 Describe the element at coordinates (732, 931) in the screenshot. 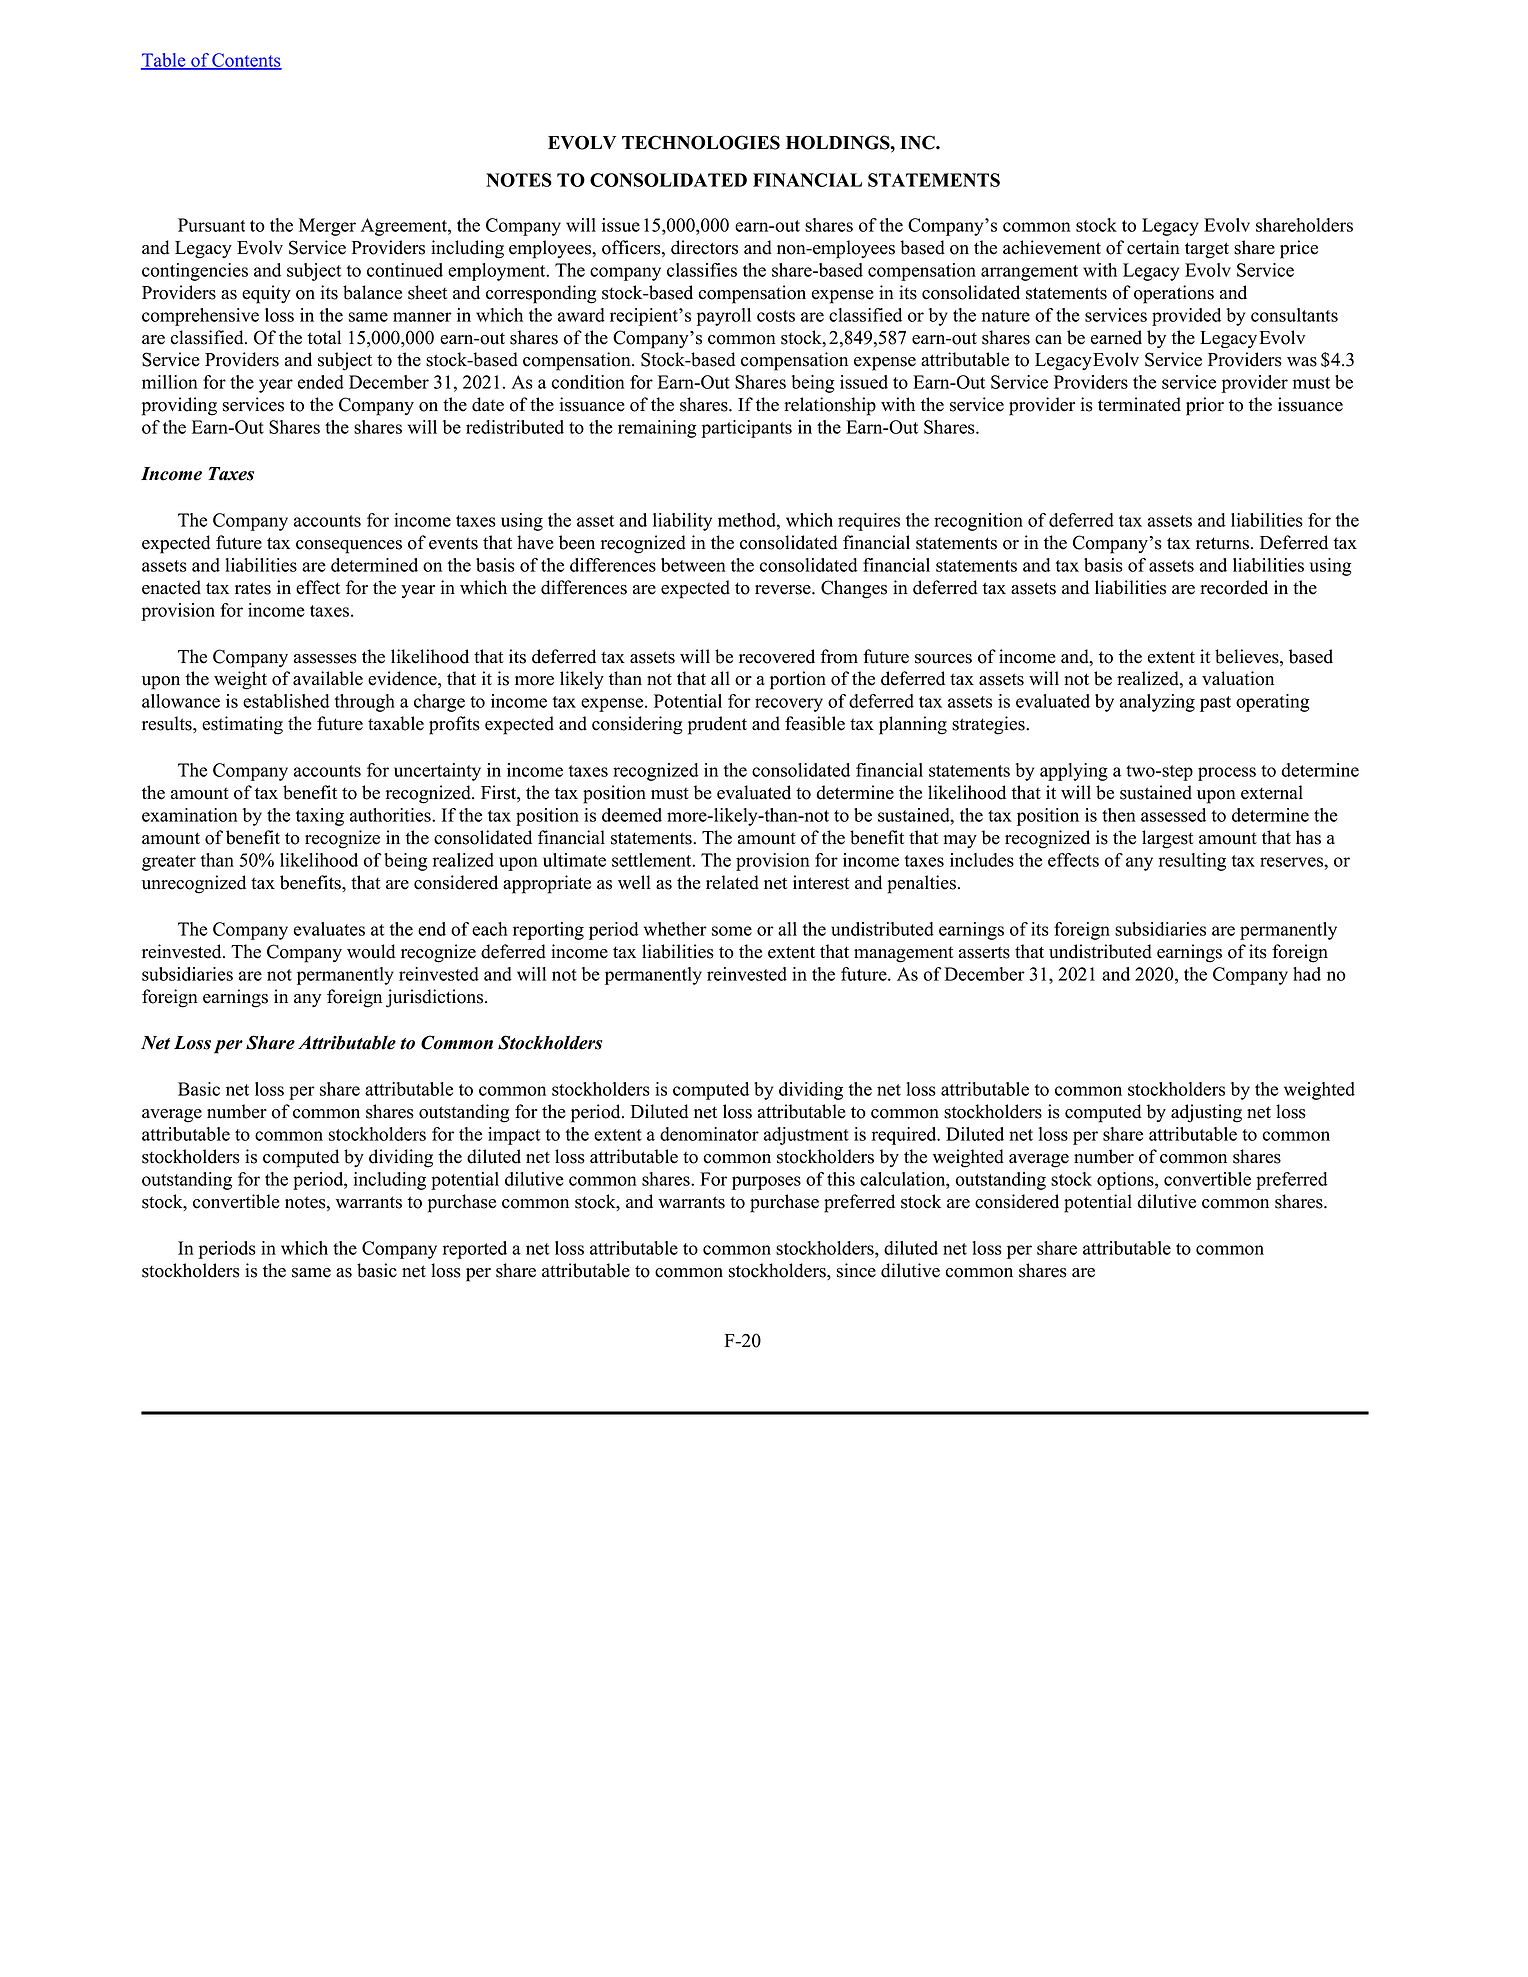

I see `some` at that location.
